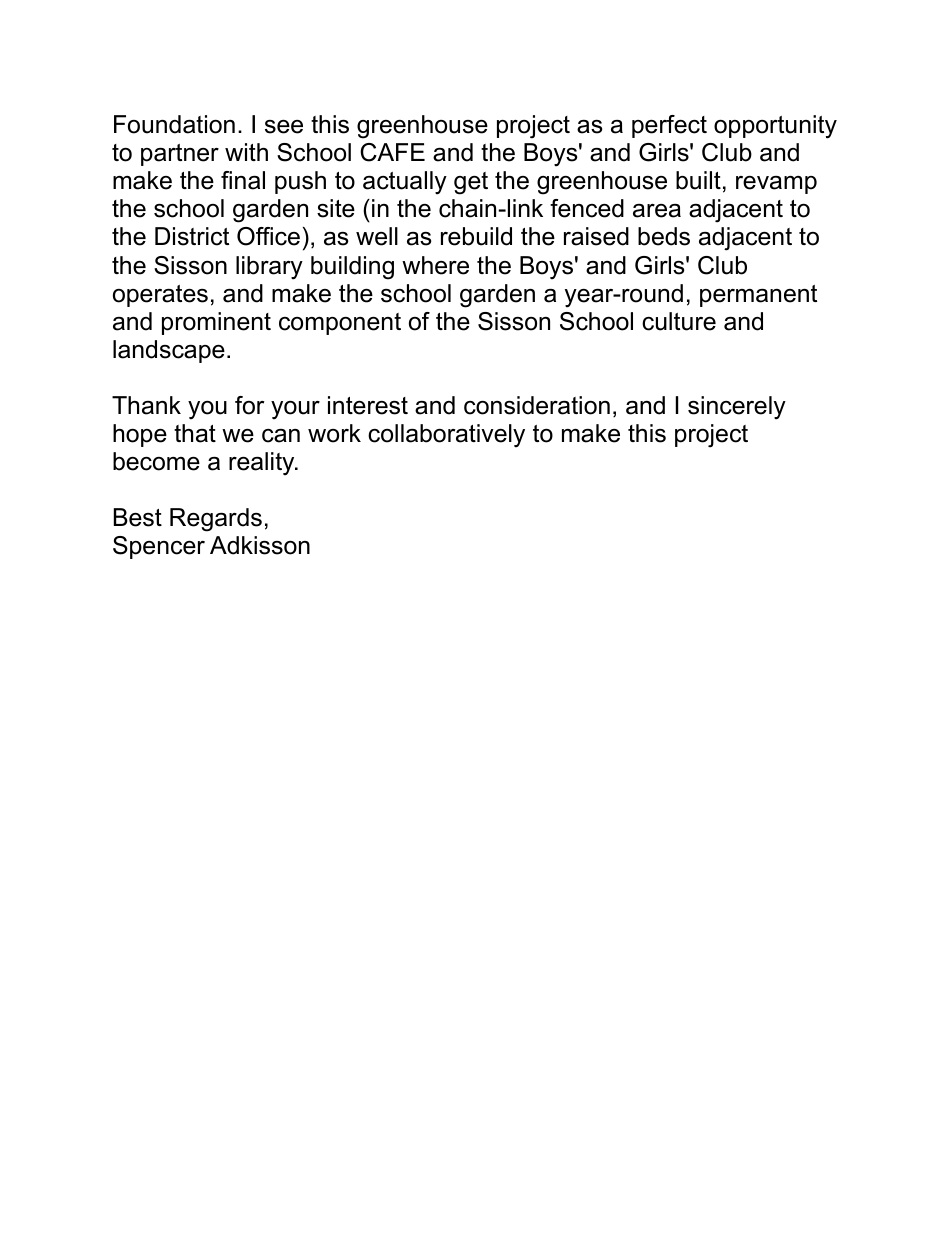 This screenshot has height=1233, width=952. What do you see at coordinates (435, 265) in the screenshot?
I see `where` at bounding box center [435, 265].
